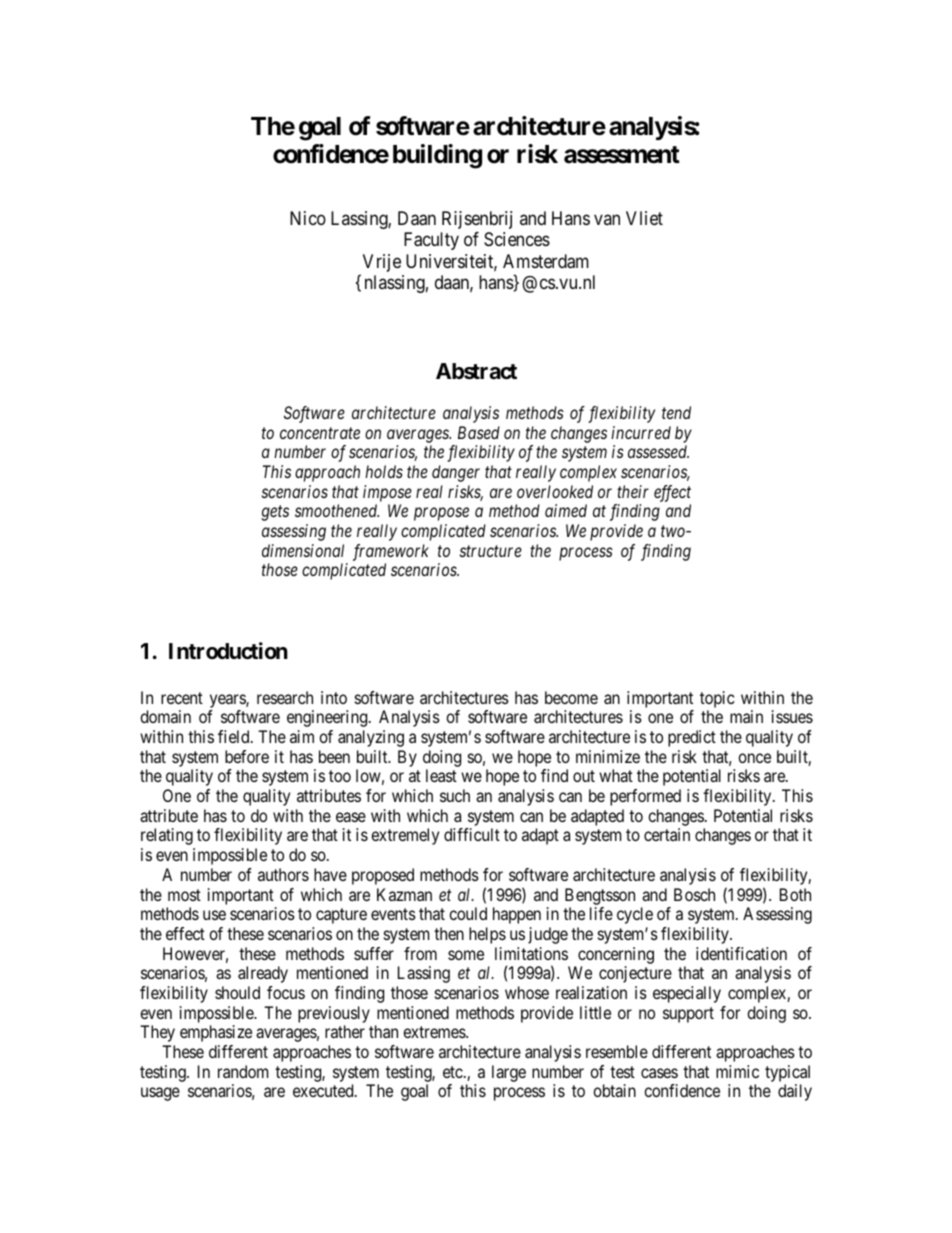 This document has width=952, height=1233. I want to click on gets, so click(275, 513).
